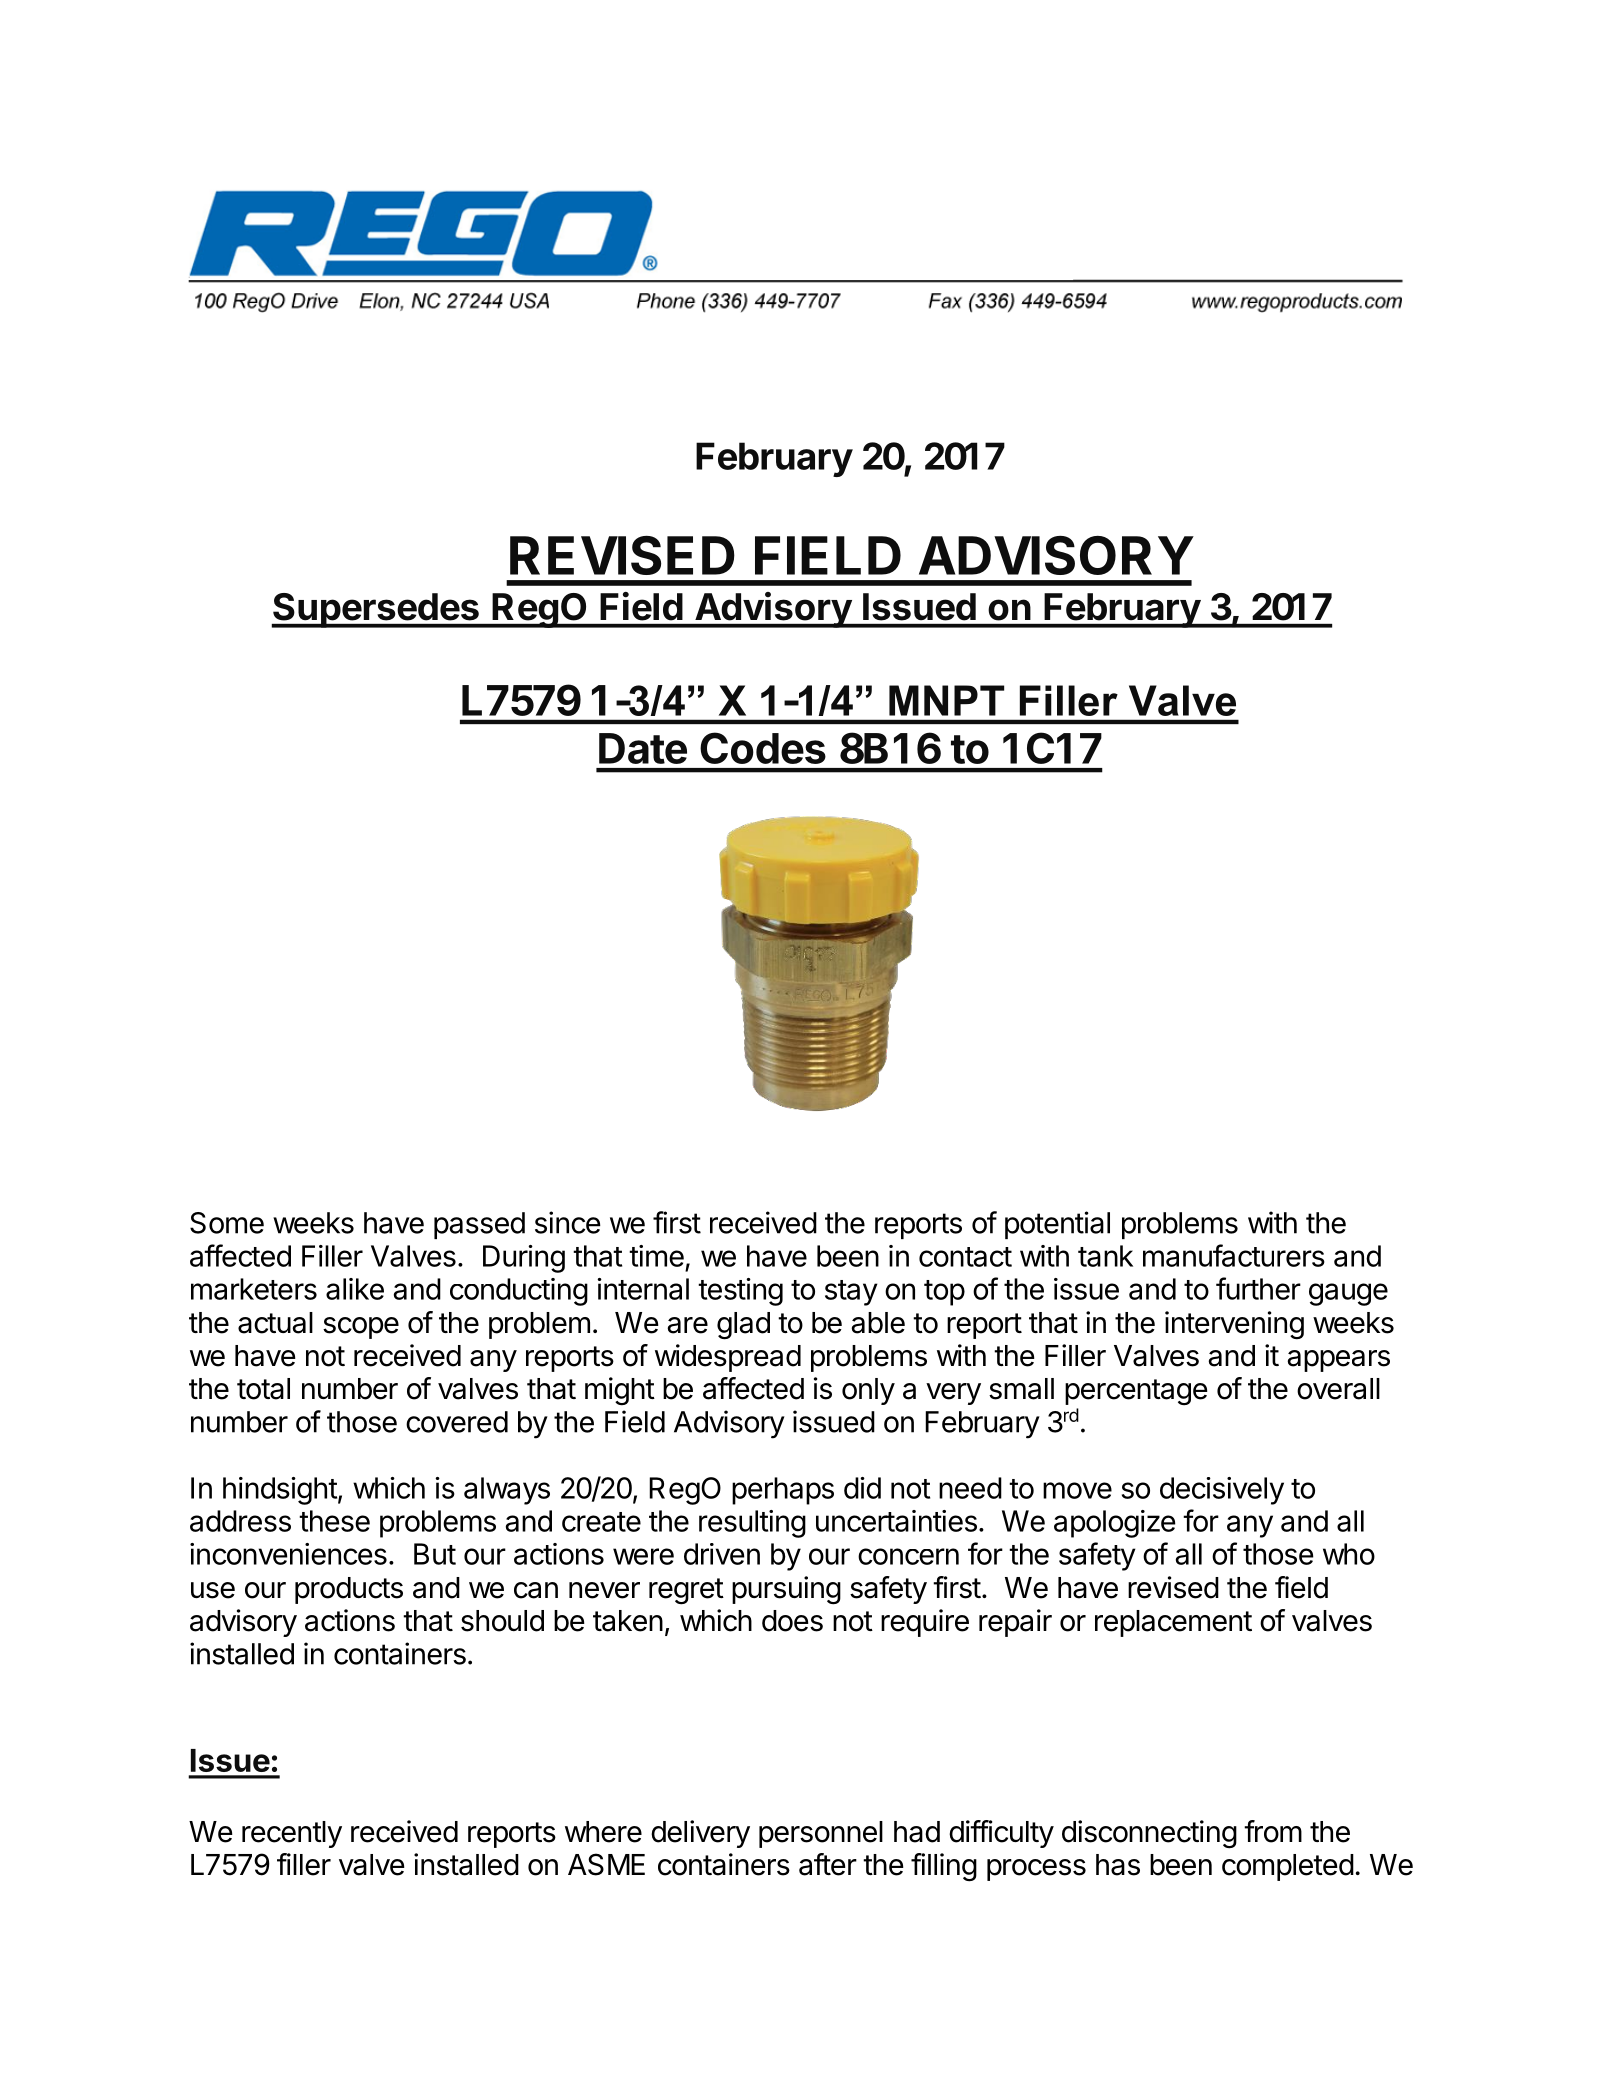  What do you see at coordinates (292, 1834) in the screenshot?
I see `recently` at bounding box center [292, 1834].
